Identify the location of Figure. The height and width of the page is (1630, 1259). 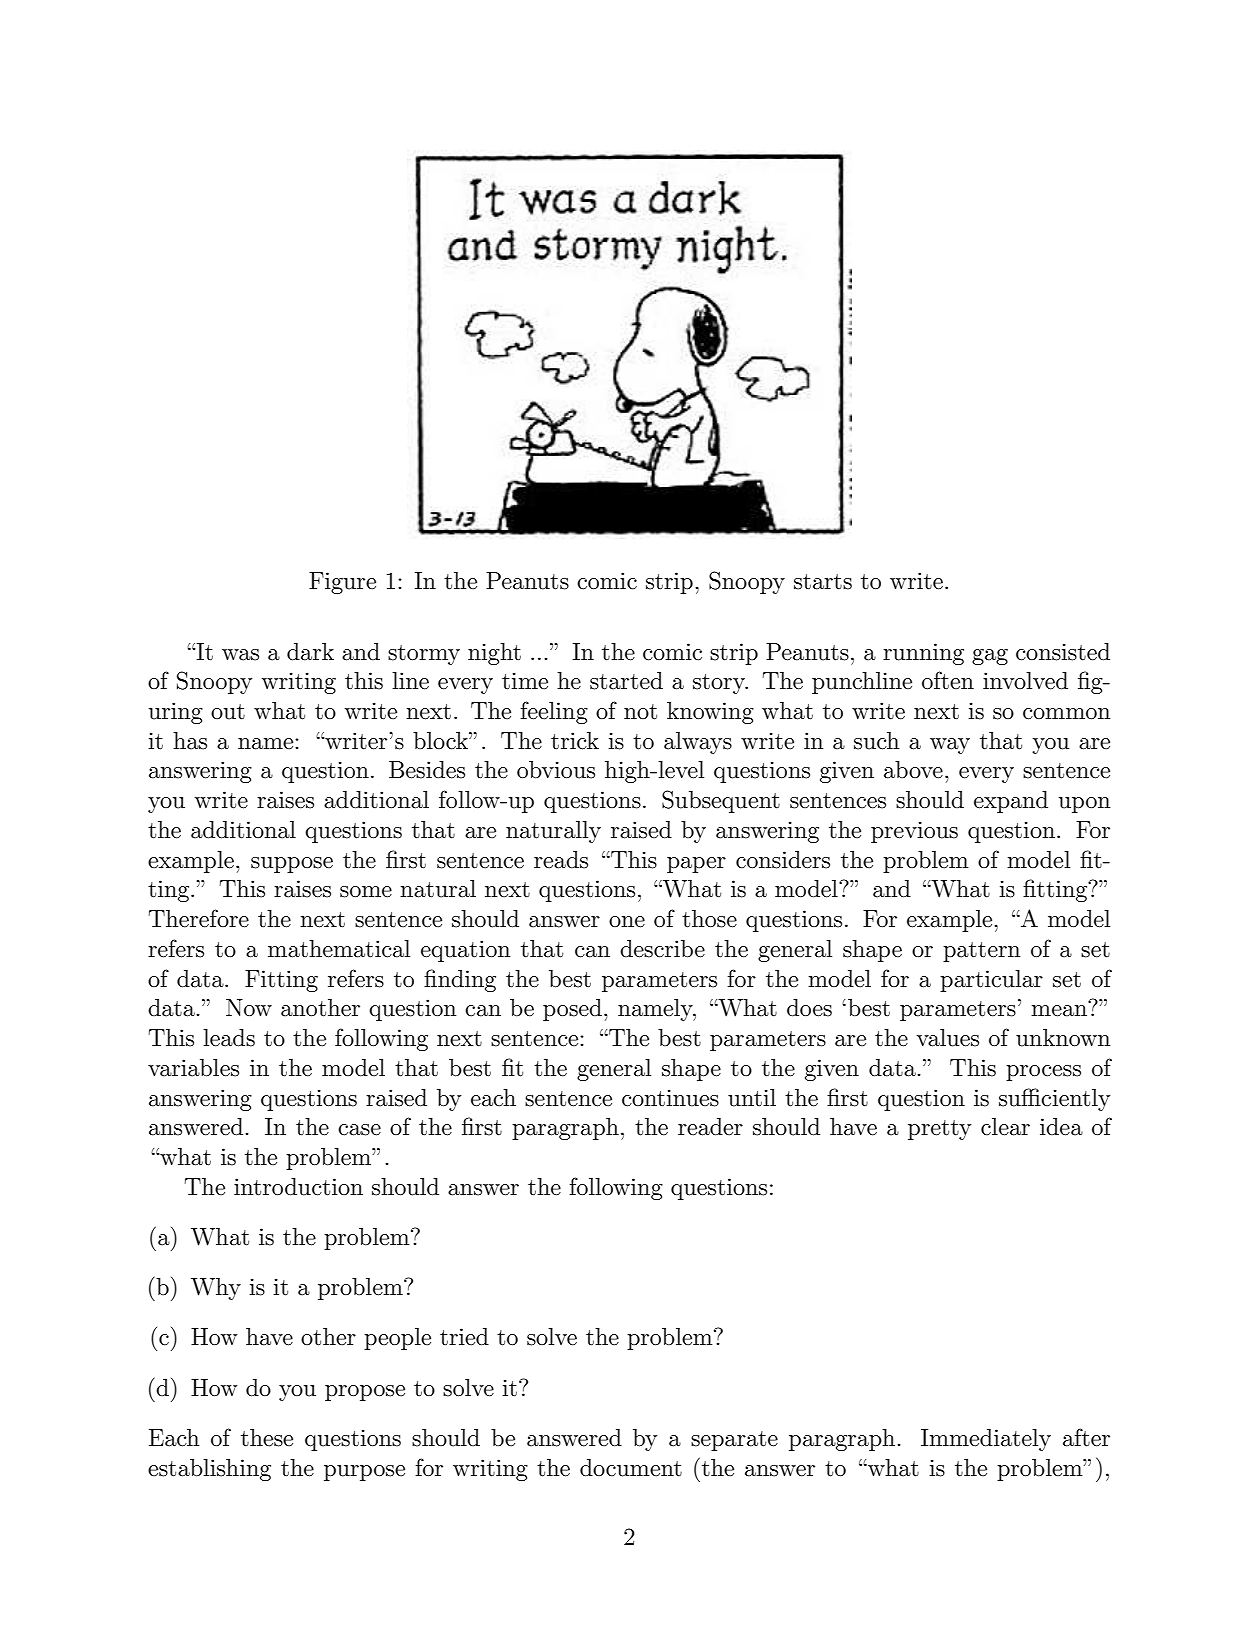
(342, 583).
